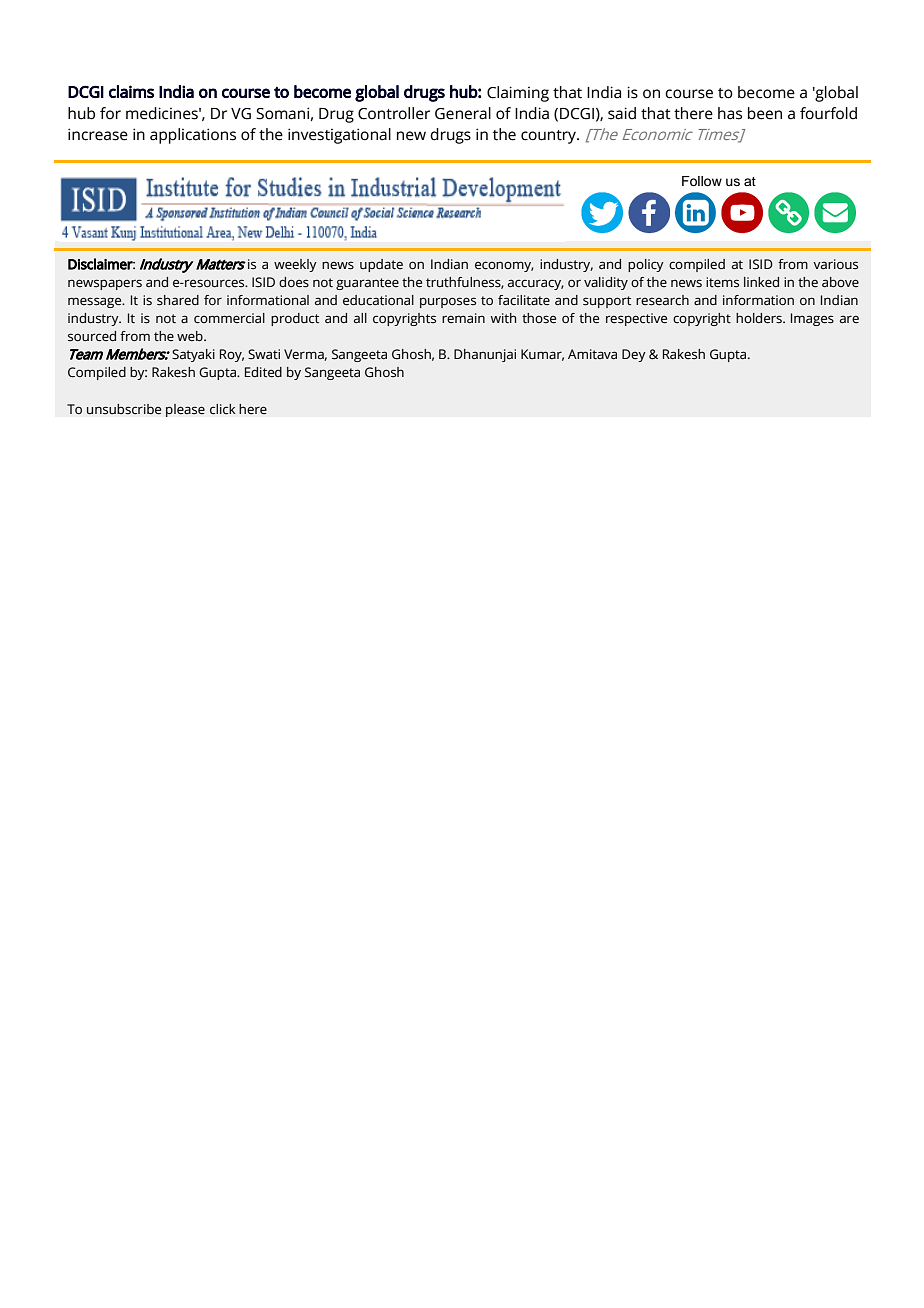 This screenshot has width=924, height=1308. Describe the element at coordinates (634, 355) in the screenshot. I see `Dey` at that location.
